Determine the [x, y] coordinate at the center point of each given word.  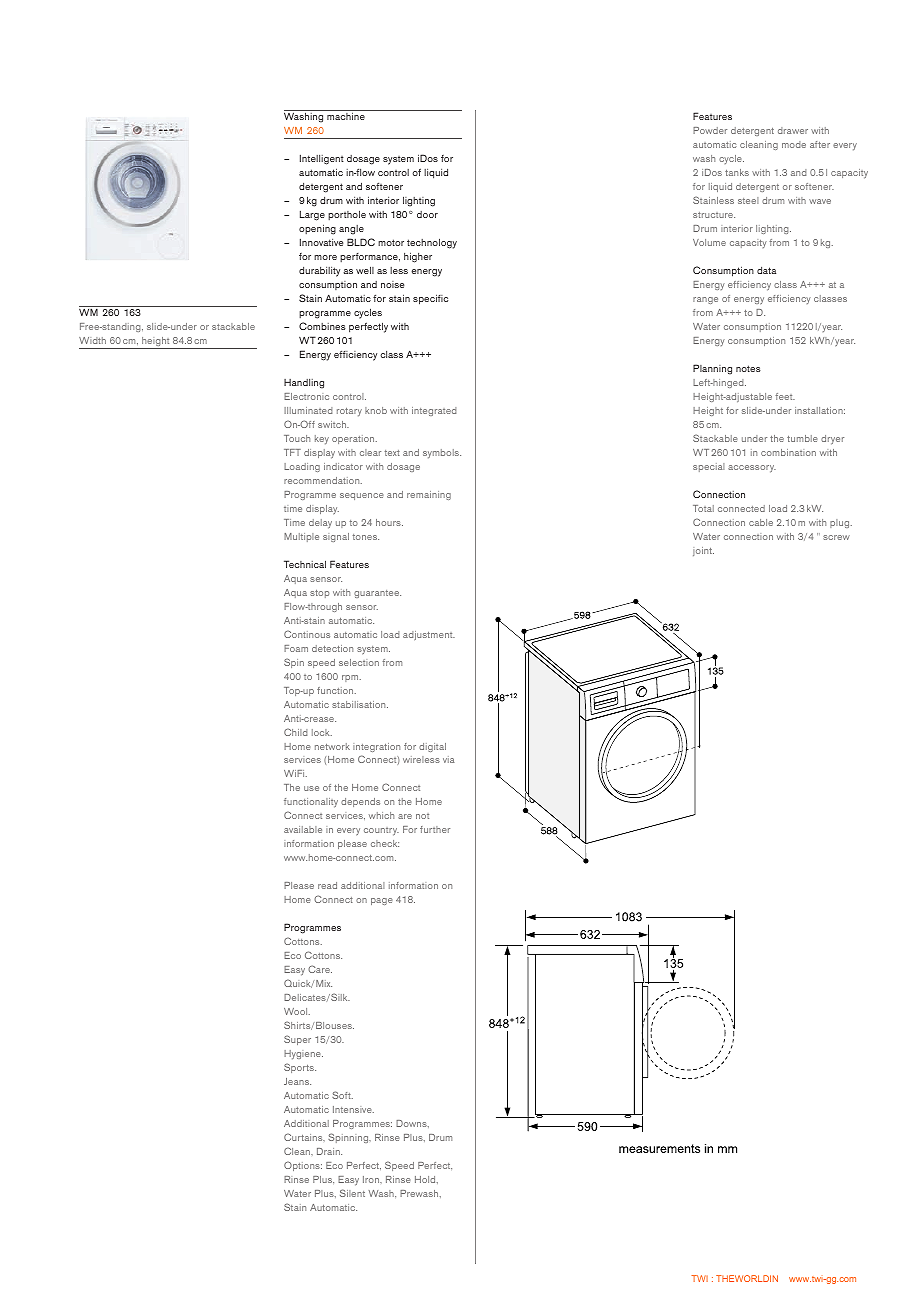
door [427, 214]
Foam [296, 648]
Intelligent [322, 159]
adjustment [429, 635]
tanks [737, 172]
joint [703, 551]
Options [303, 1166]
